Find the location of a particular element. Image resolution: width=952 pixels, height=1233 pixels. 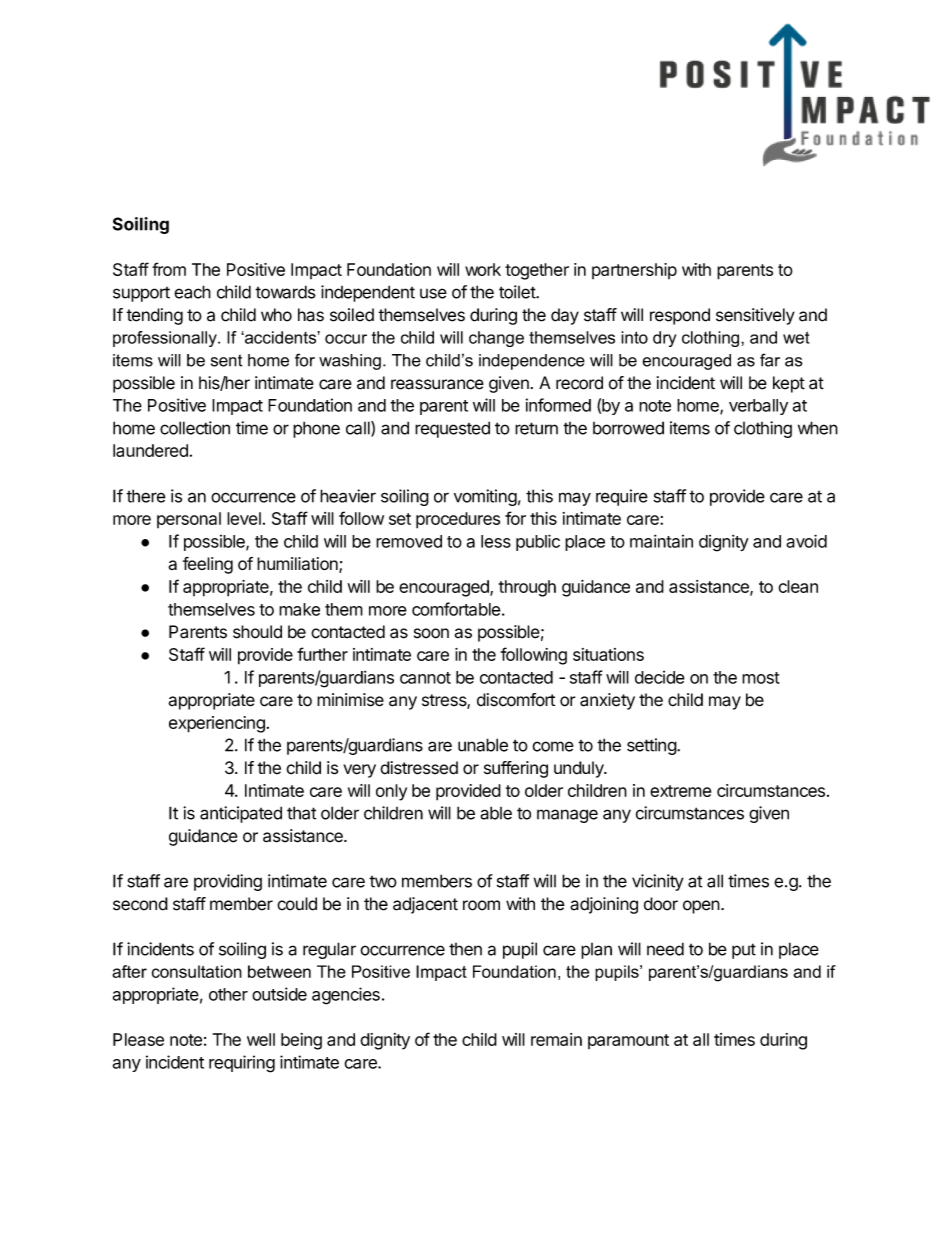

sensitively is located at coordinates (755, 316).
